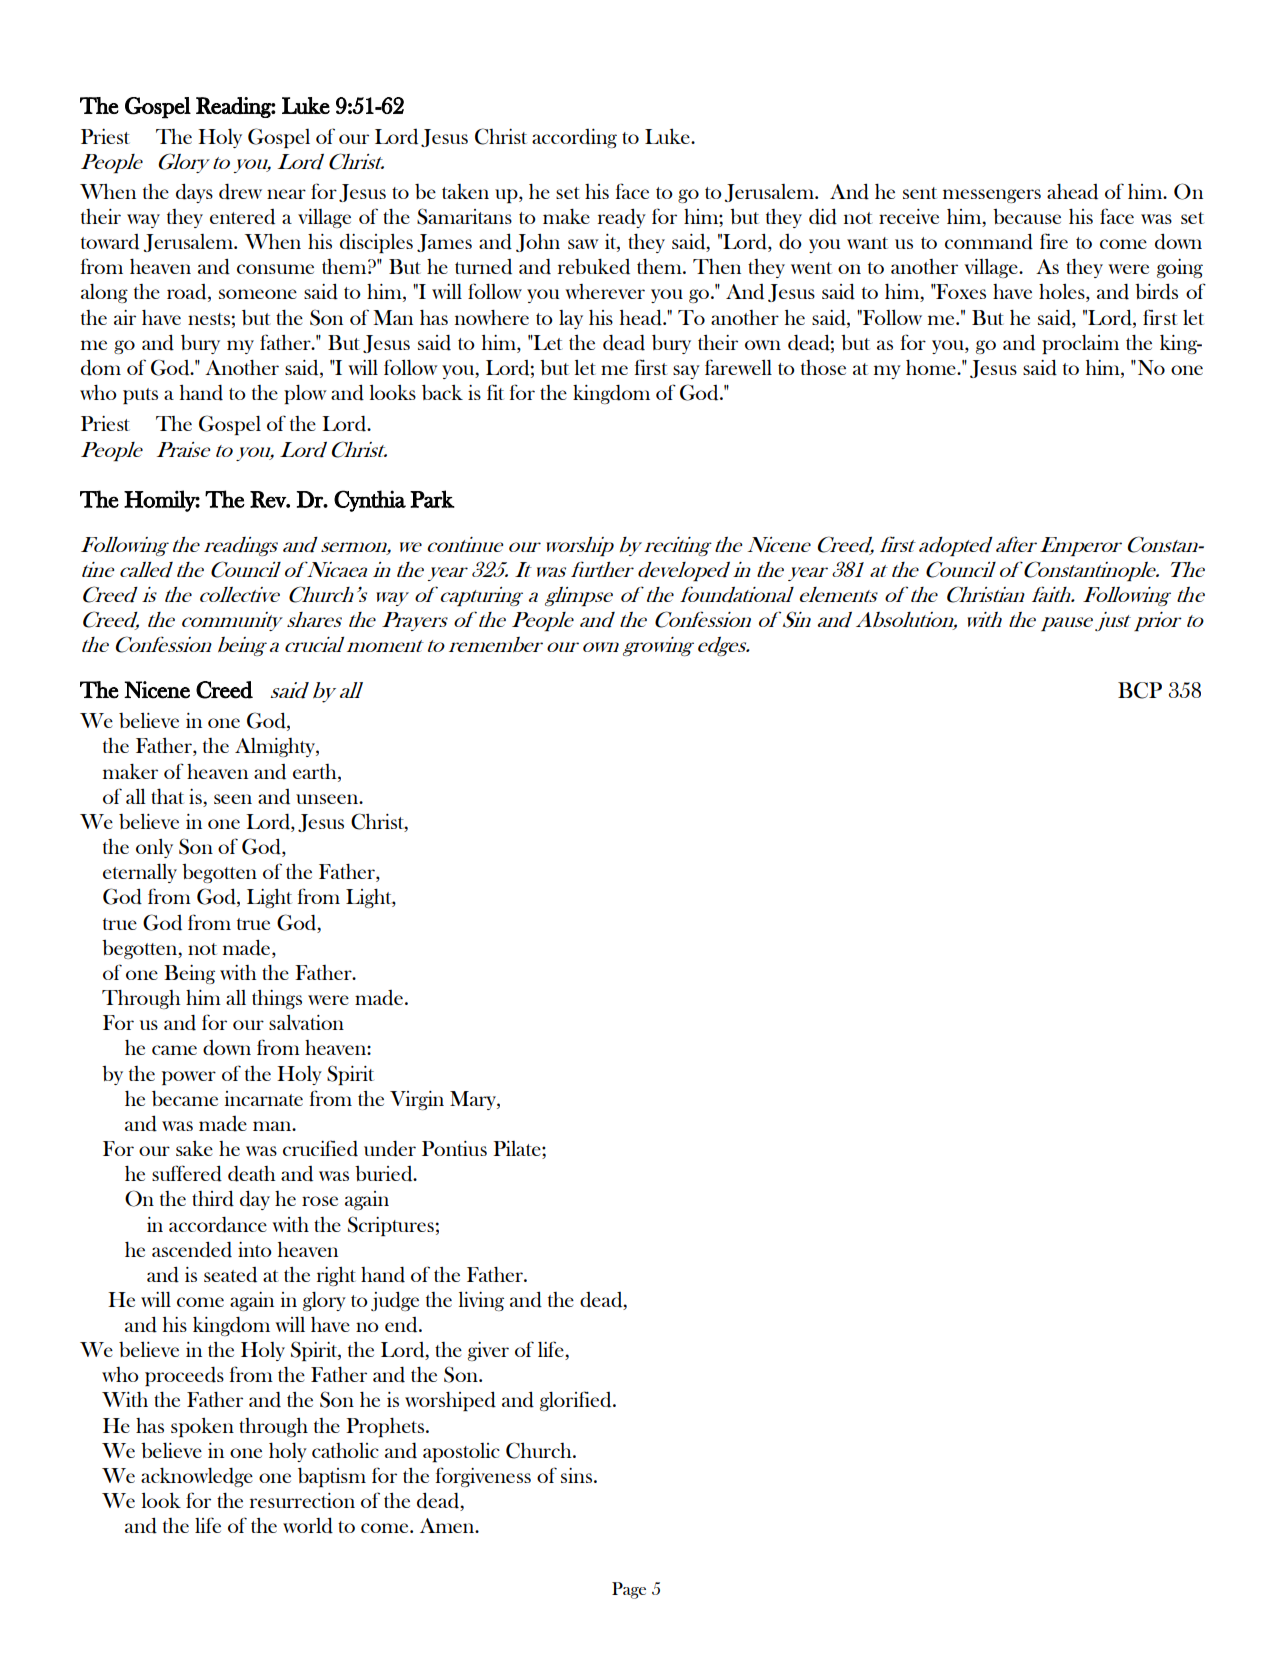 The width and height of the image is (1285, 1663). What do you see at coordinates (1027, 216) in the image?
I see `because` at bounding box center [1027, 216].
